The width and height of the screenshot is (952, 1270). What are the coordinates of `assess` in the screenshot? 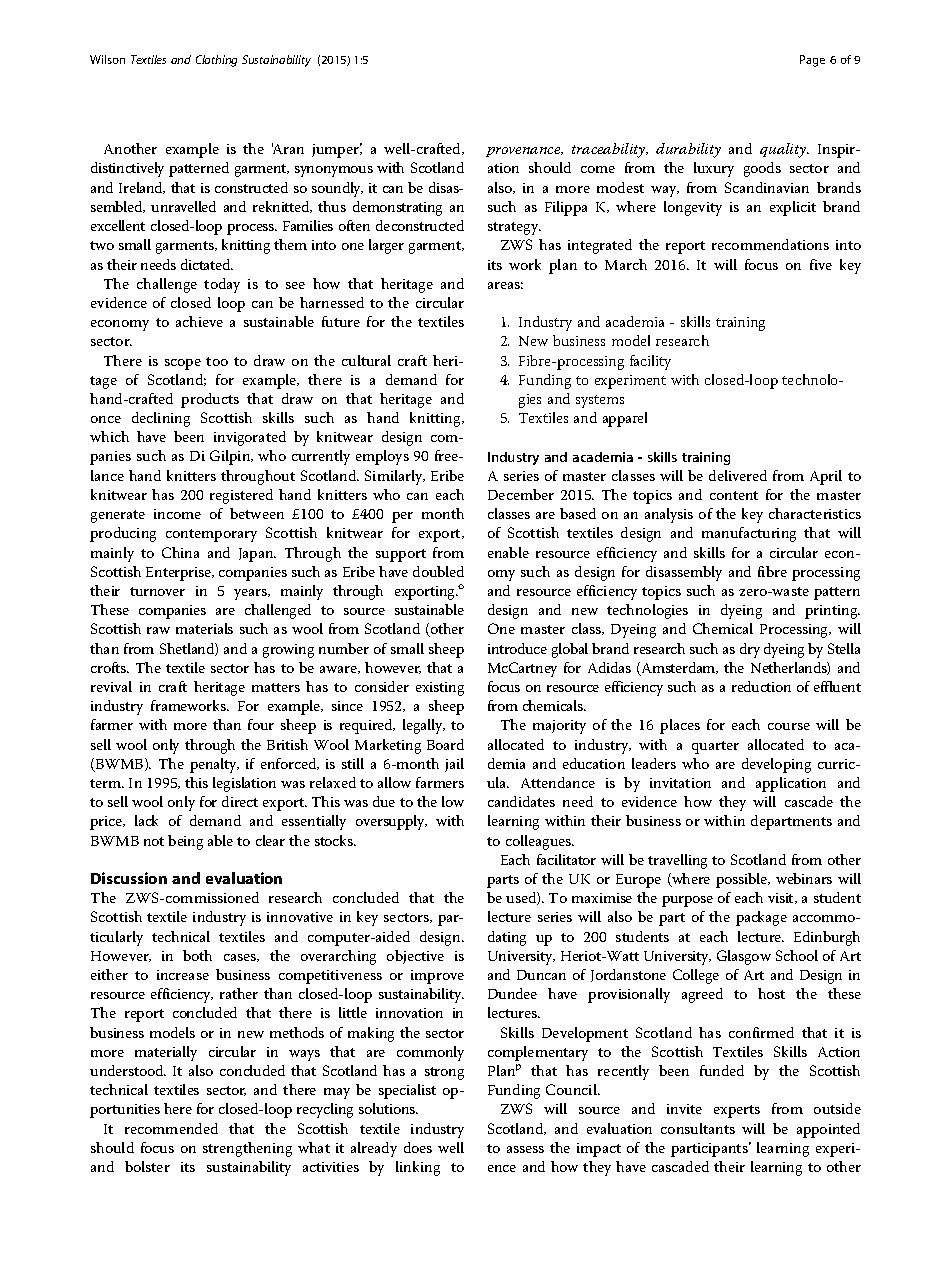 It's located at (525, 1149).
